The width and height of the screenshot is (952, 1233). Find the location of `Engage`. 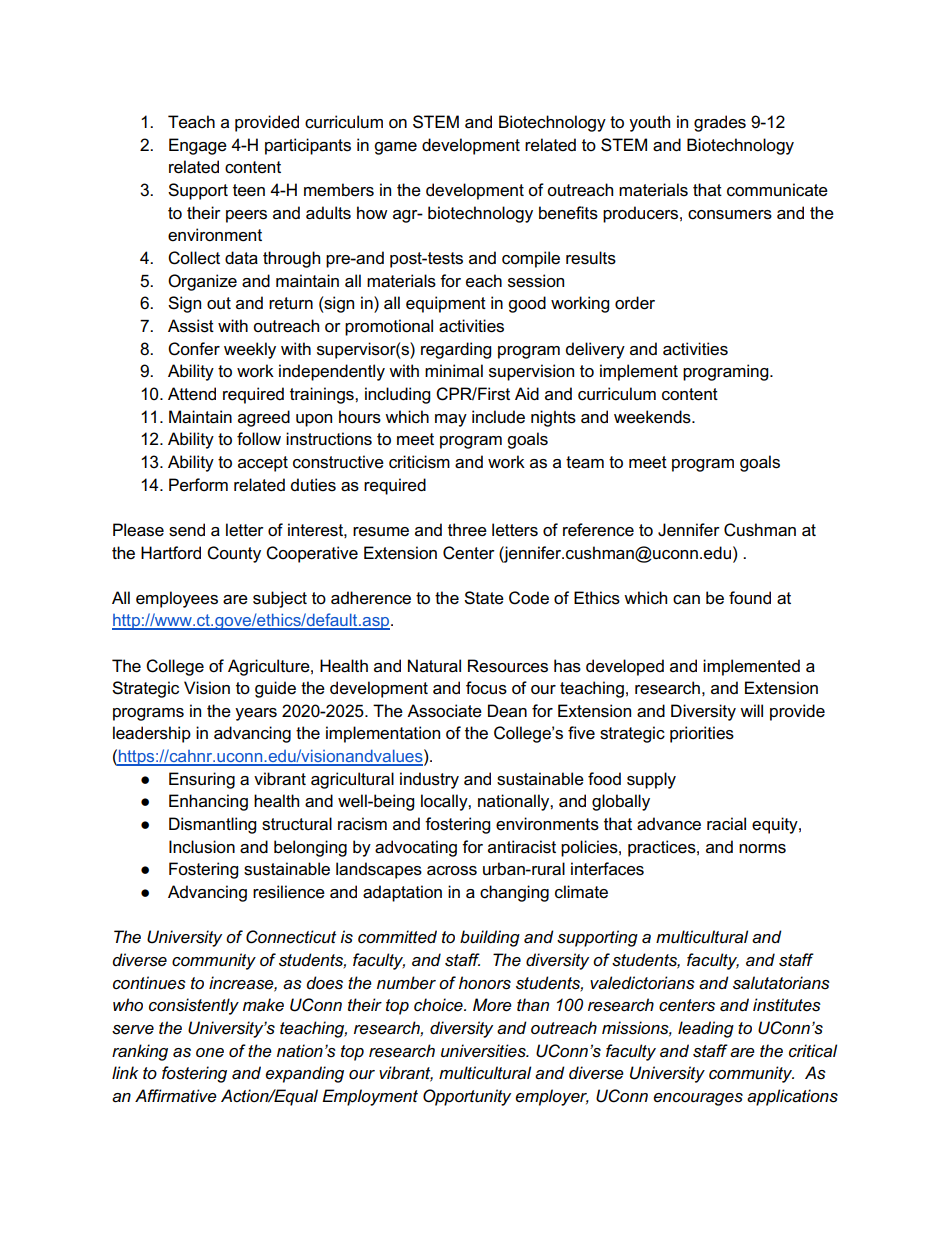

Engage is located at coordinates (198, 146).
